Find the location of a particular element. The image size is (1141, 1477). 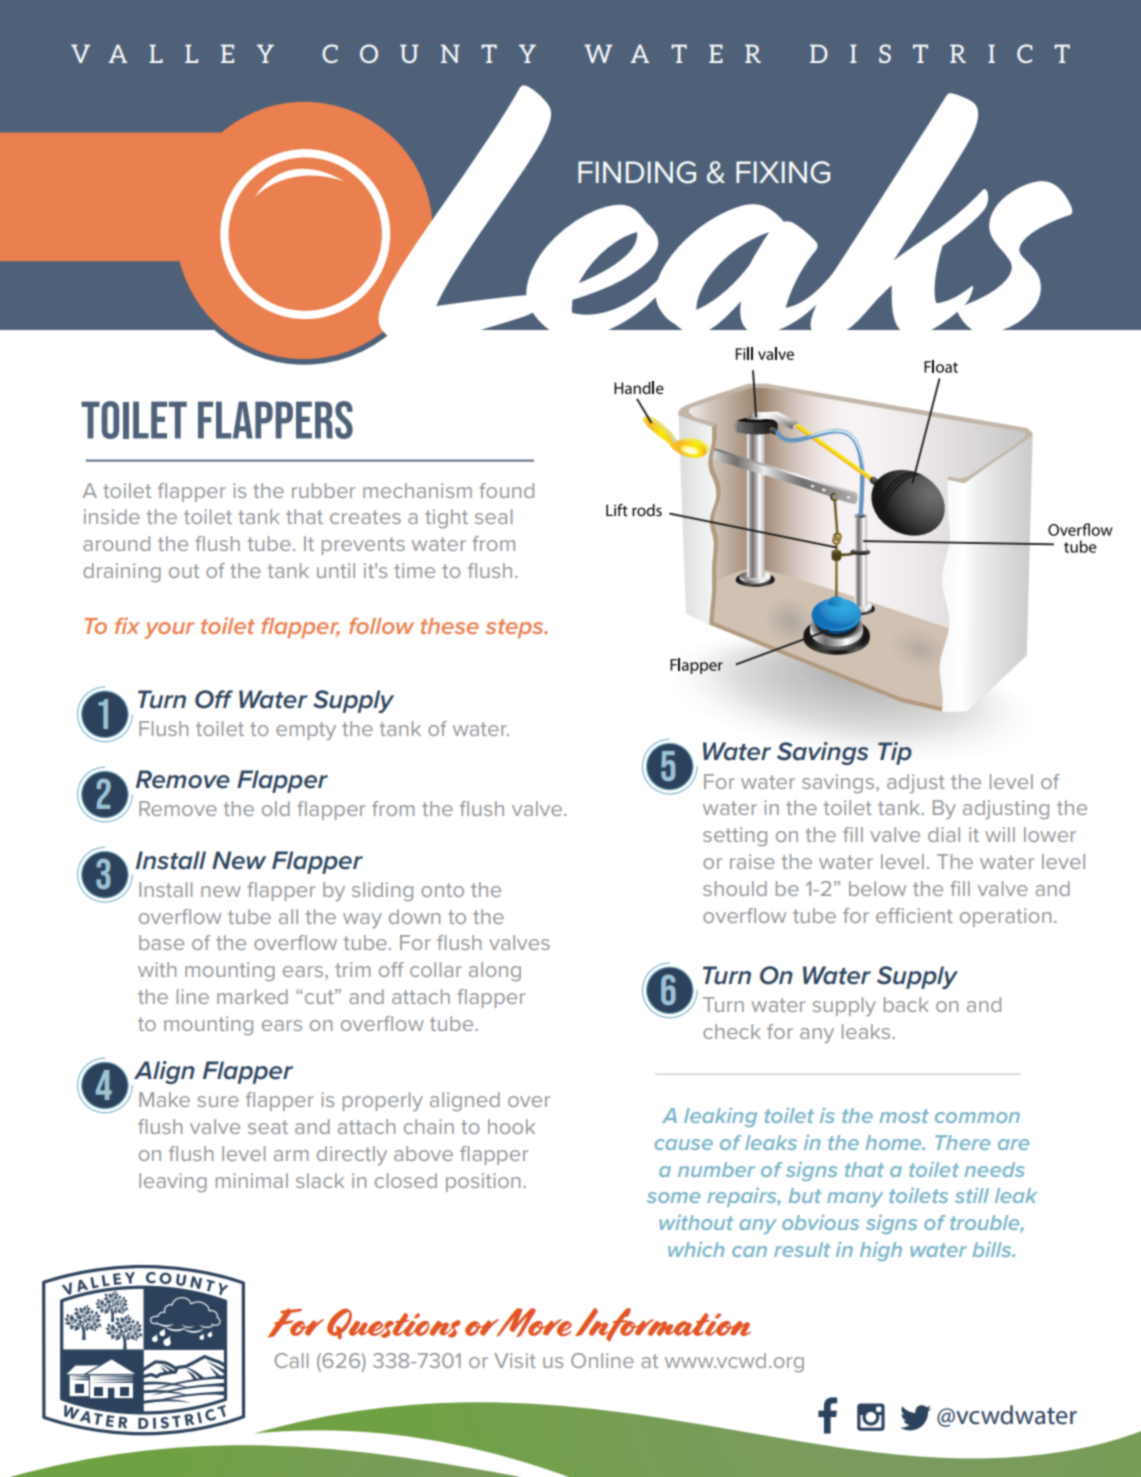

hook is located at coordinates (511, 1126).
